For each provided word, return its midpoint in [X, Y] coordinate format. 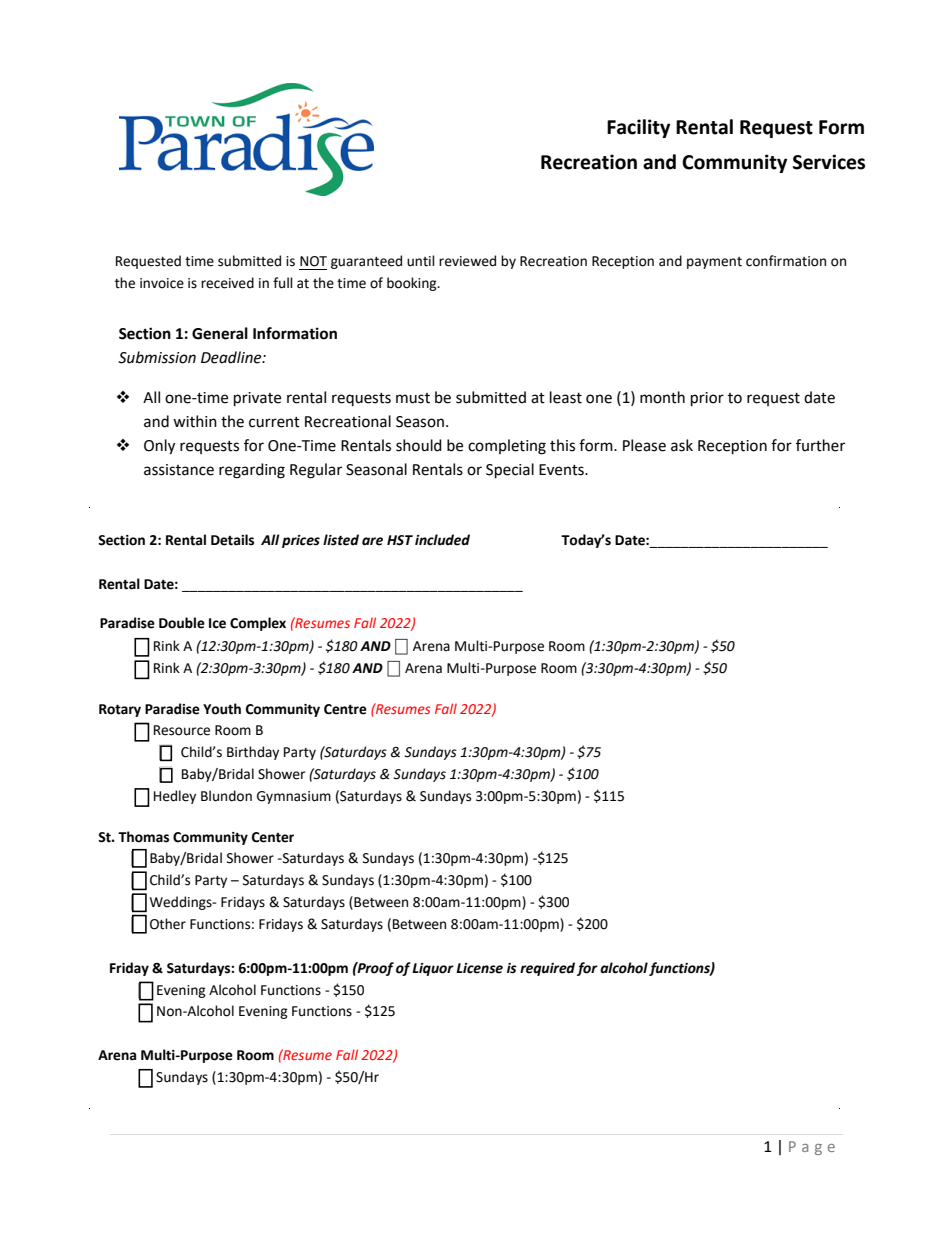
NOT [313, 261]
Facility [638, 128]
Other [168, 924]
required [547, 969]
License [479, 968]
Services [829, 162]
